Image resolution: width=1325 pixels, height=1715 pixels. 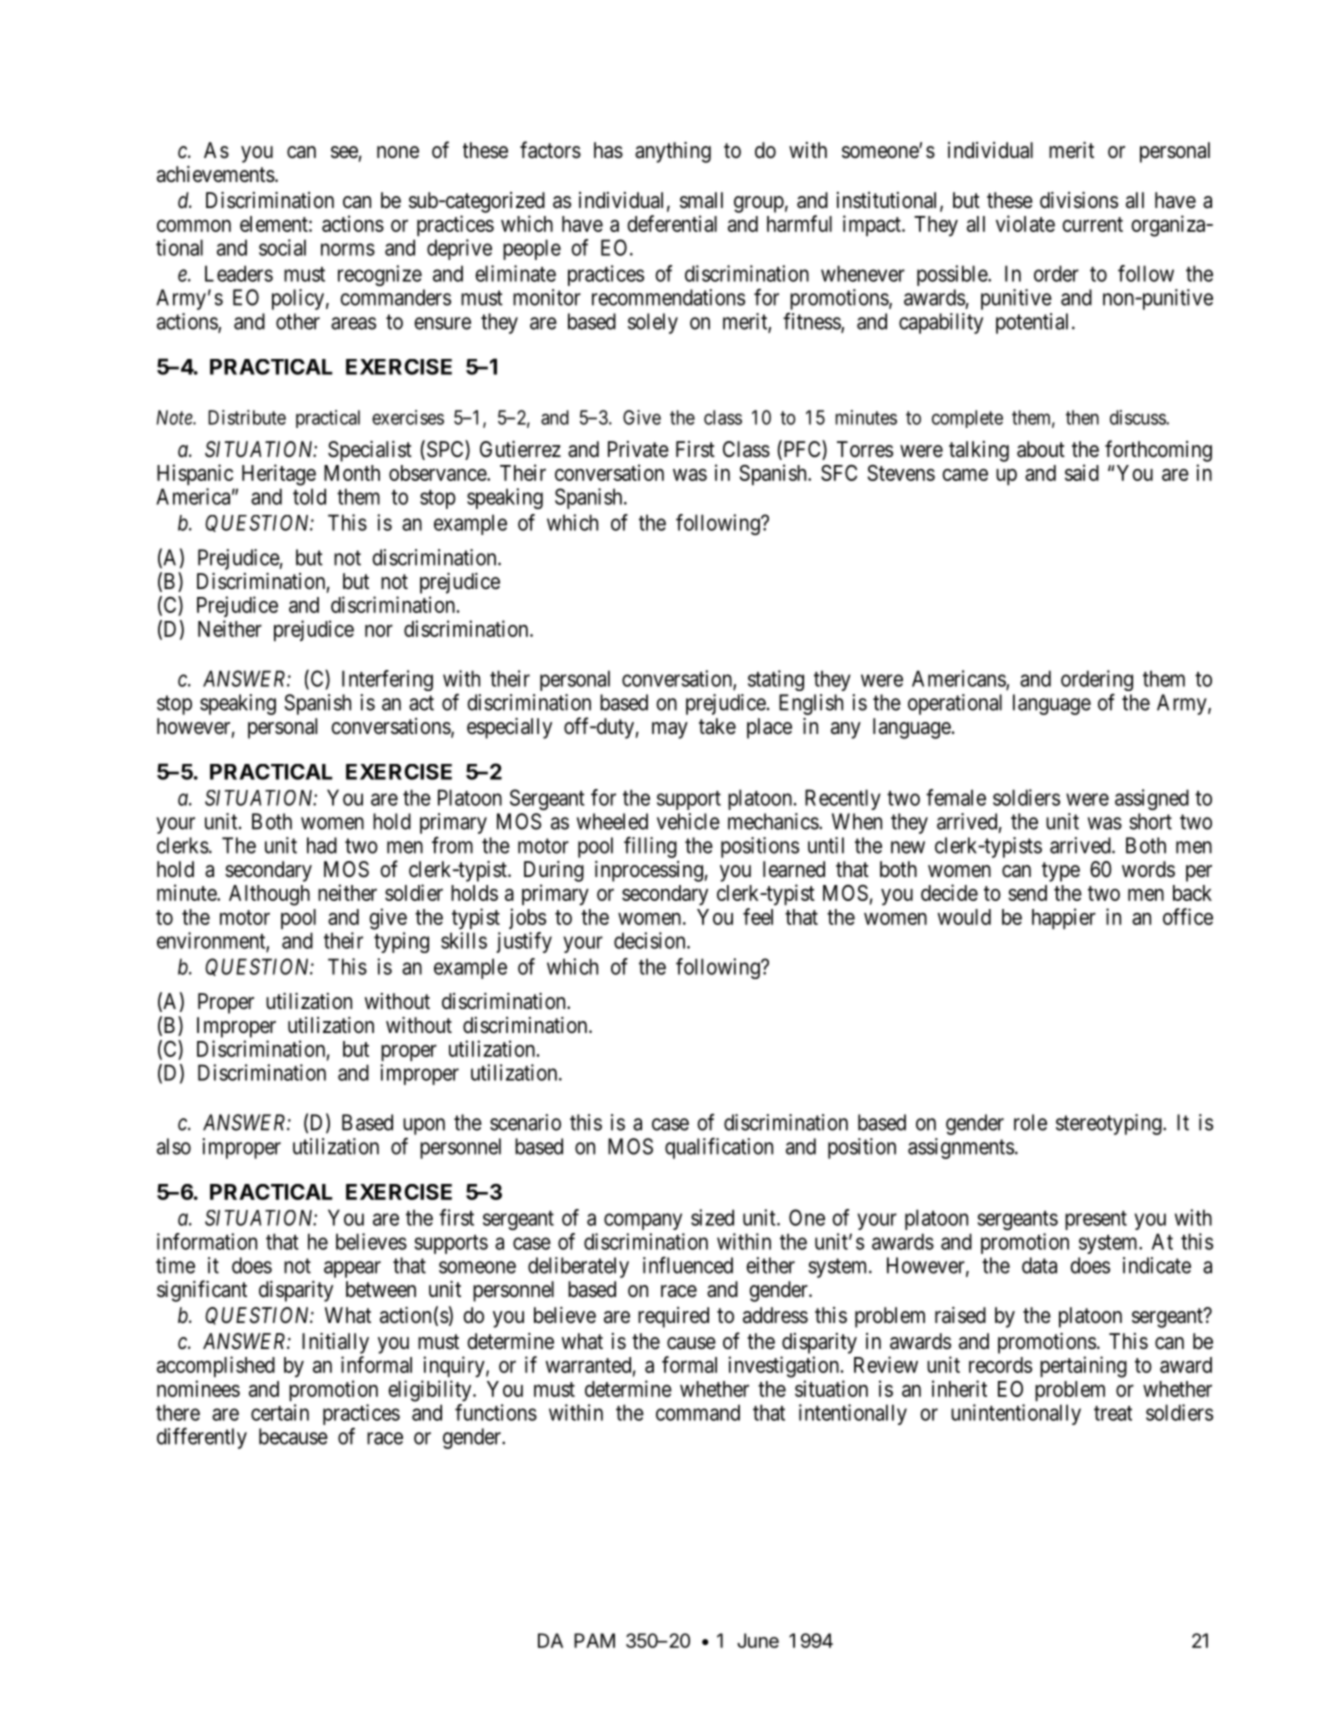 I want to click on social, so click(x=282, y=247).
